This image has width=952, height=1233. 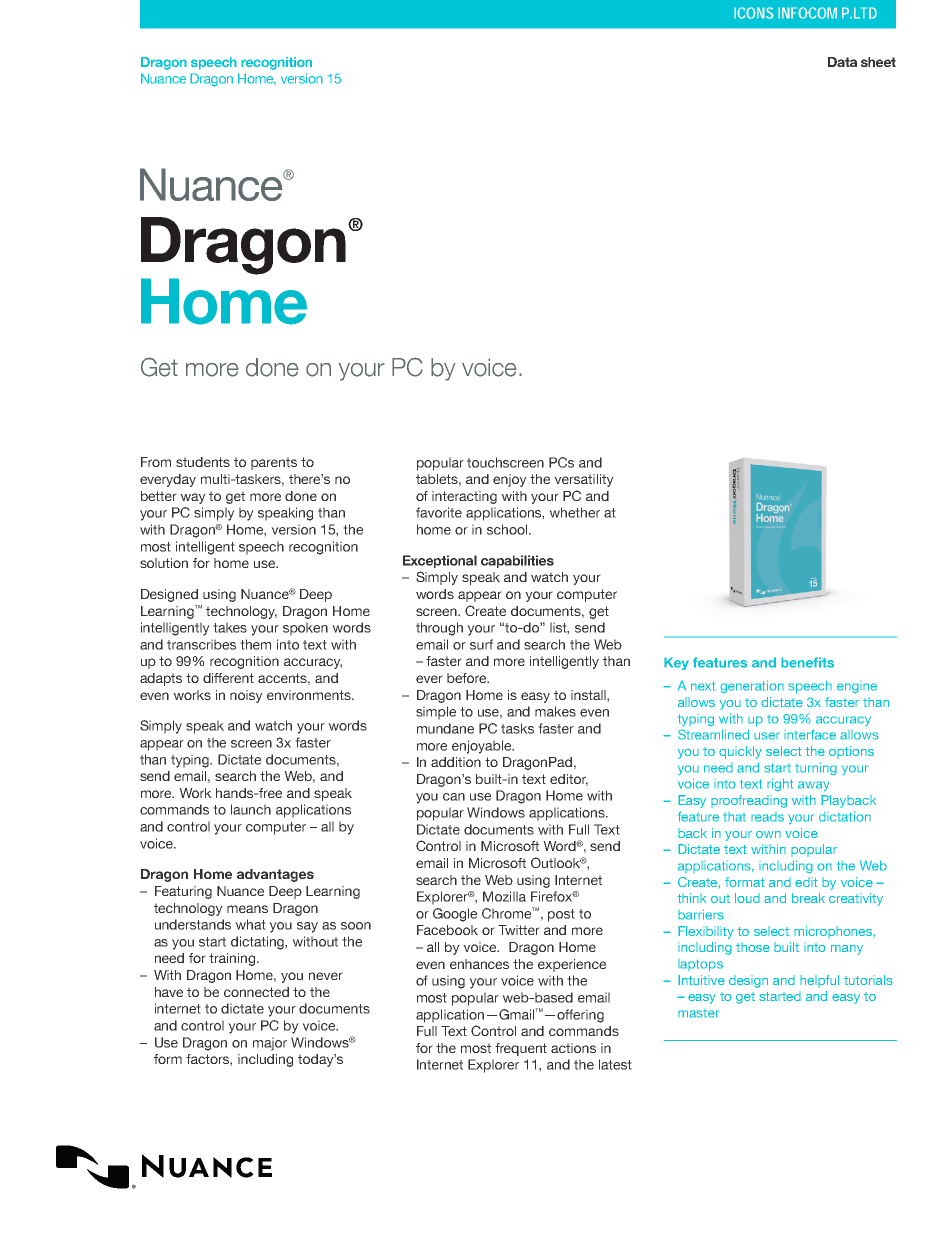 What do you see at coordinates (203, 462) in the image?
I see `students` at bounding box center [203, 462].
